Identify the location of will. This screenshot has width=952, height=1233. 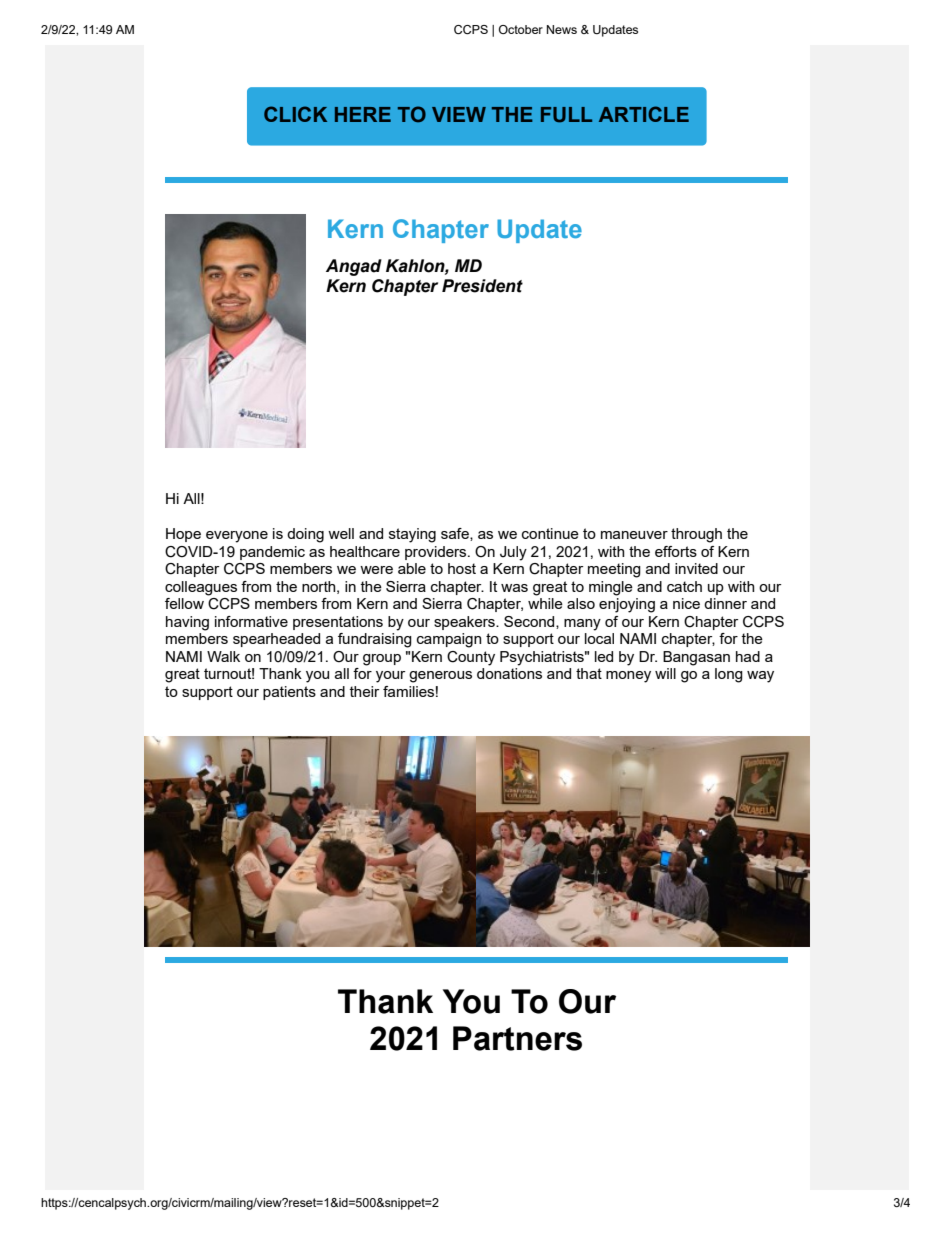
(665, 673).
